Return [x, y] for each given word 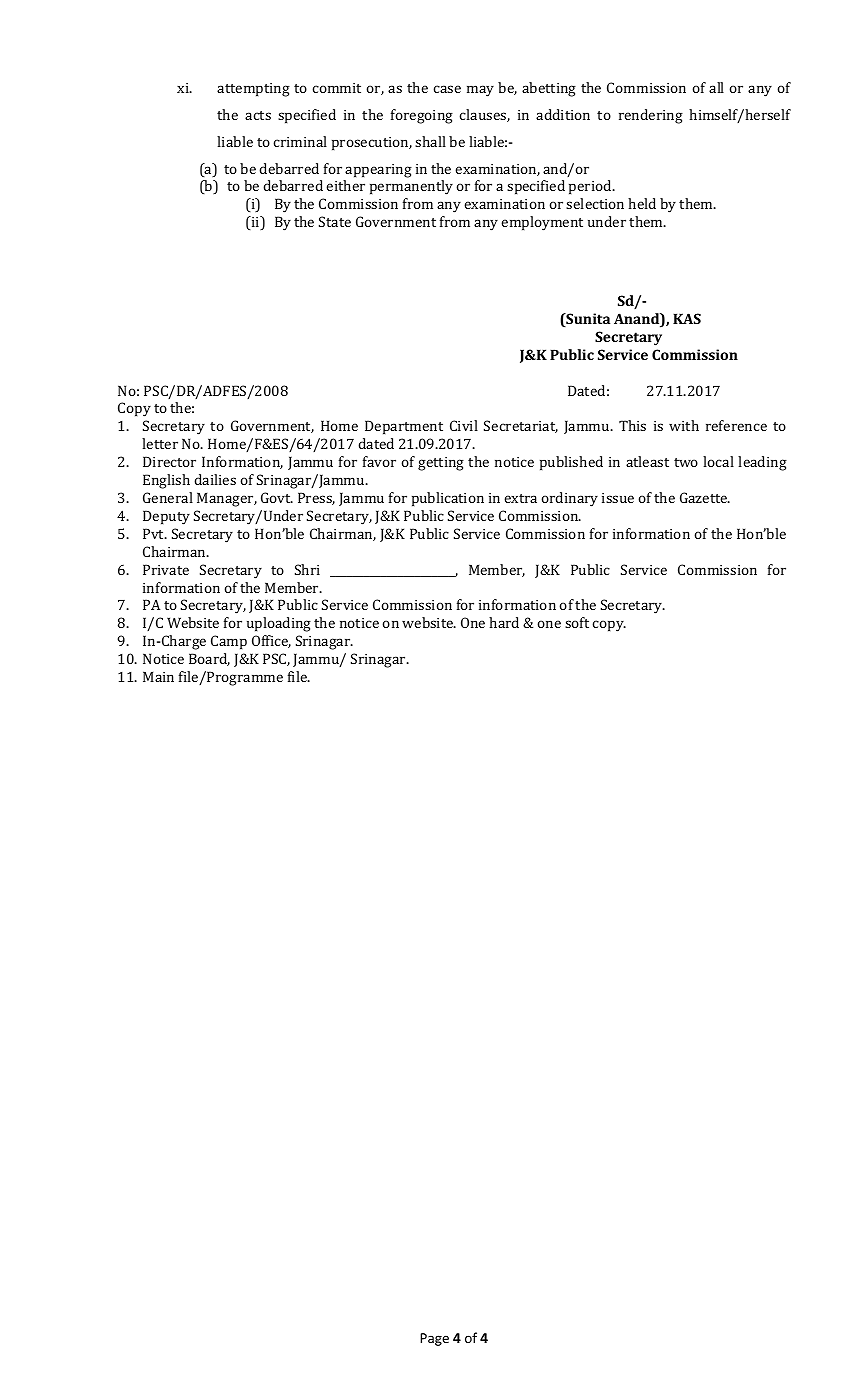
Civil [464, 425]
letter [160, 443]
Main [158, 676]
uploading [279, 624]
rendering [651, 116]
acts [258, 115]
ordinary [569, 499]
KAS [687, 318]
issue [618, 498]
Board [209, 659]
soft [577, 622]
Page [434, 1339]
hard [504, 622]
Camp [229, 642]
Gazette [705, 497]
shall [430, 141]
